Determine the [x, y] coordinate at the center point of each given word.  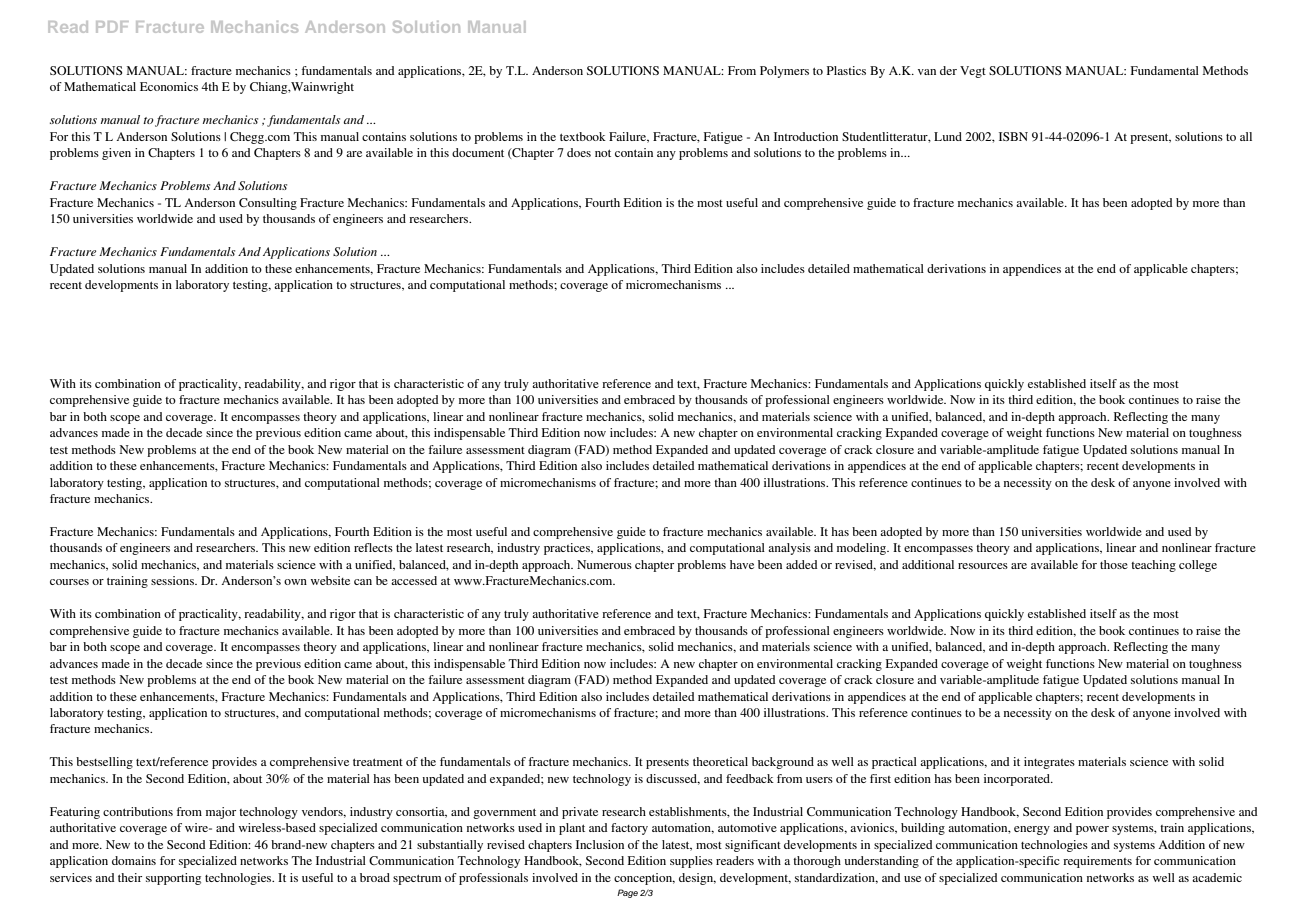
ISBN [1013, 136]
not [603, 153]
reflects [373, 547]
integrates [1049, 763]
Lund [948, 136]
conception [644, 879]
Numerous [604, 564]
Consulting [268, 204]
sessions [173, 580]
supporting [173, 879]
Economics [169, 86]
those [1114, 564]
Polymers [784, 72]
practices [568, 549]
